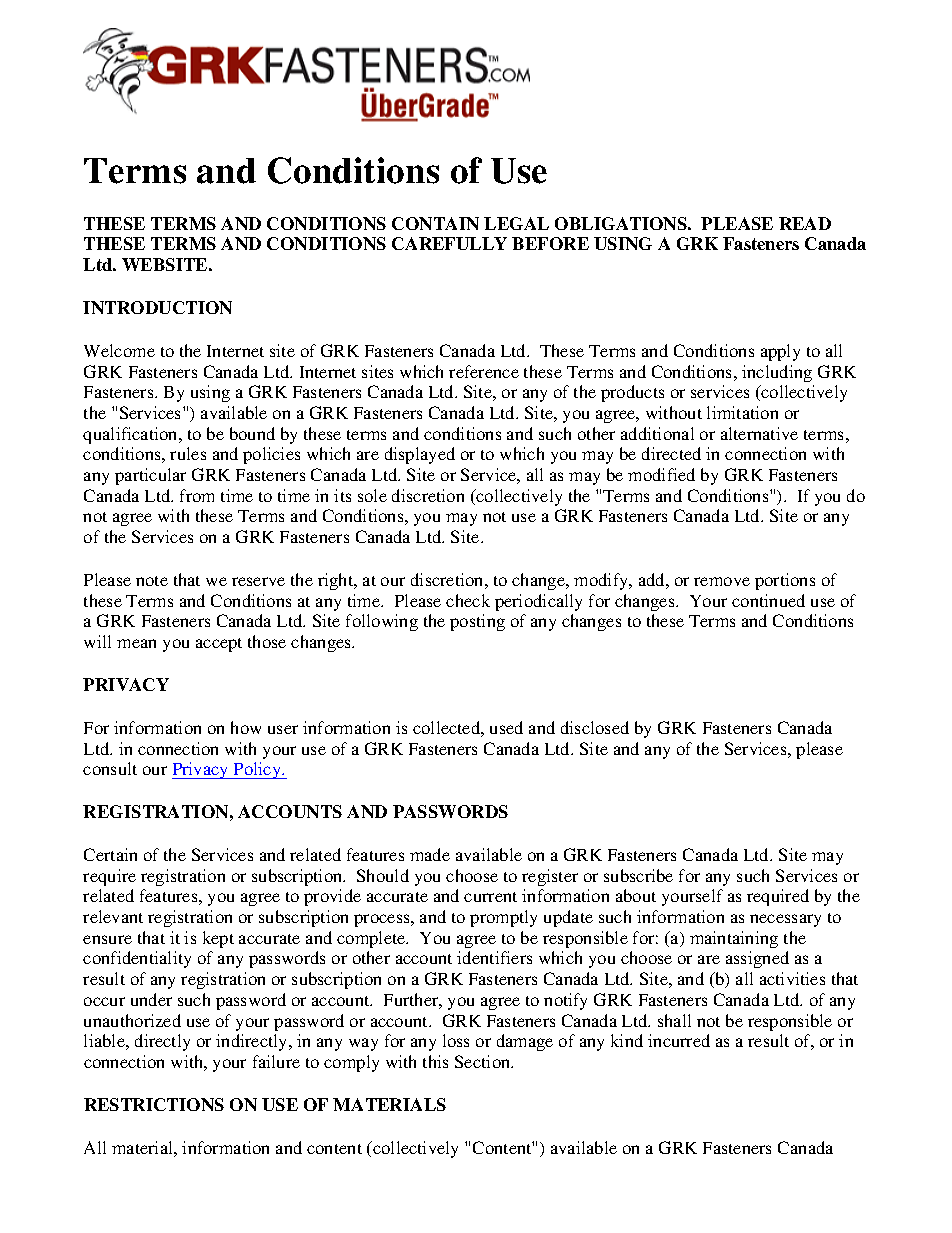  I want to click on from, so click(197, 495).
